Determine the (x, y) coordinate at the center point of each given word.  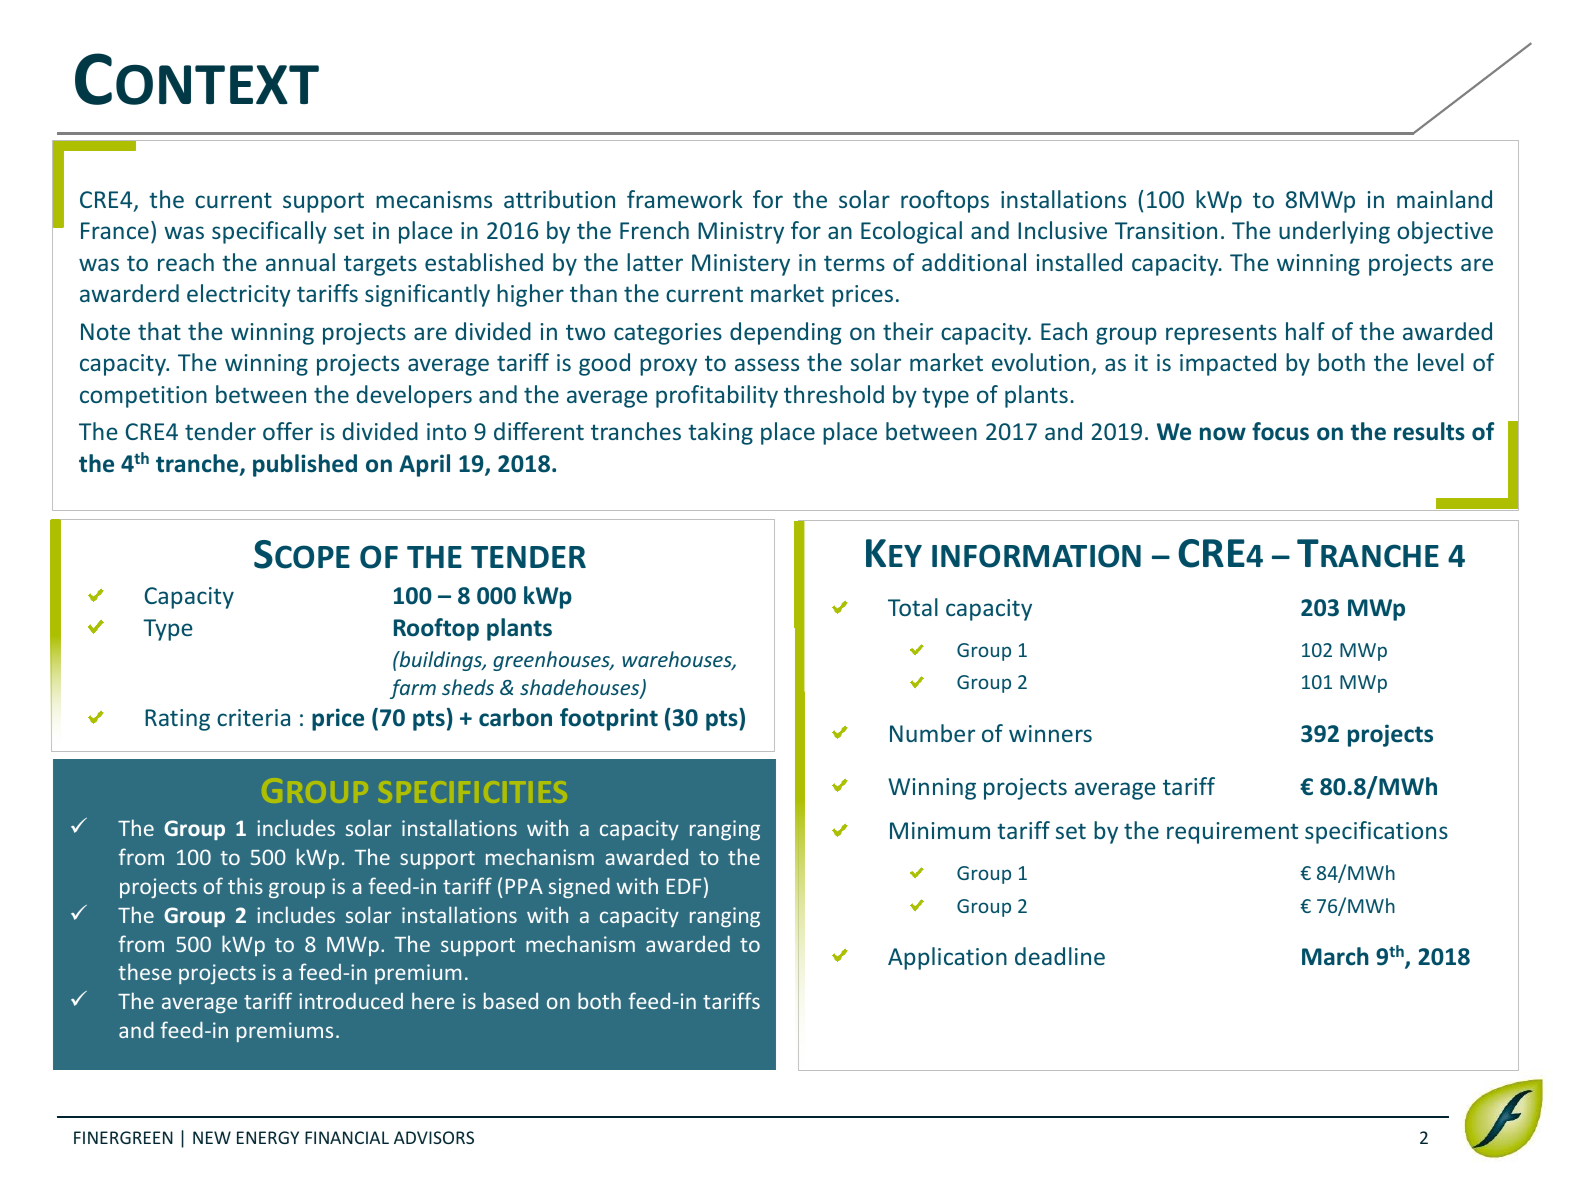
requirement (1232, 833)
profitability (717, 396)
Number (932, 733)
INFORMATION (1036, 556)
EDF (684, 886)
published (305, 465)
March (1335, 956)
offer (288, 431)
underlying (1334, 232)
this (245, 885)
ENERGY (268, 1137)
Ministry (741, 233)
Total (913, 607)
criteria (253, 717)
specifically (269, 232)
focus (1280, 431)
